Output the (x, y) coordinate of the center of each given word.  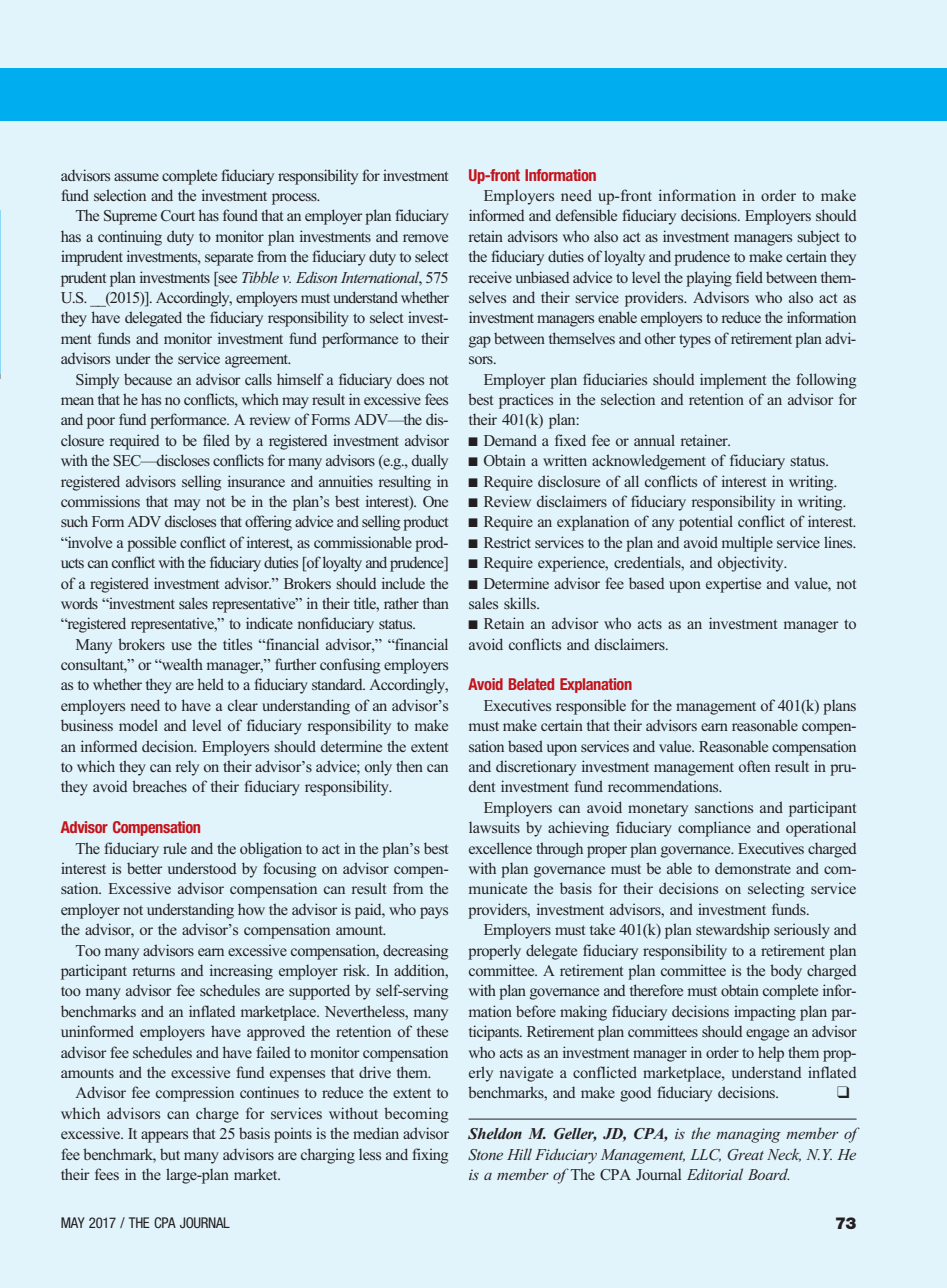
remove (425, 238)
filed (216, 440)
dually (430, 462)
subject (818, 238)
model (138, 725)
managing (748, 1135)
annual (654, 440)
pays (434, 913)
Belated (531, 684)
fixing (430, 1156)
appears (164, 1137)
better (145, 868)
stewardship (733, 931)
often (754, 766)
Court (178, 215)
